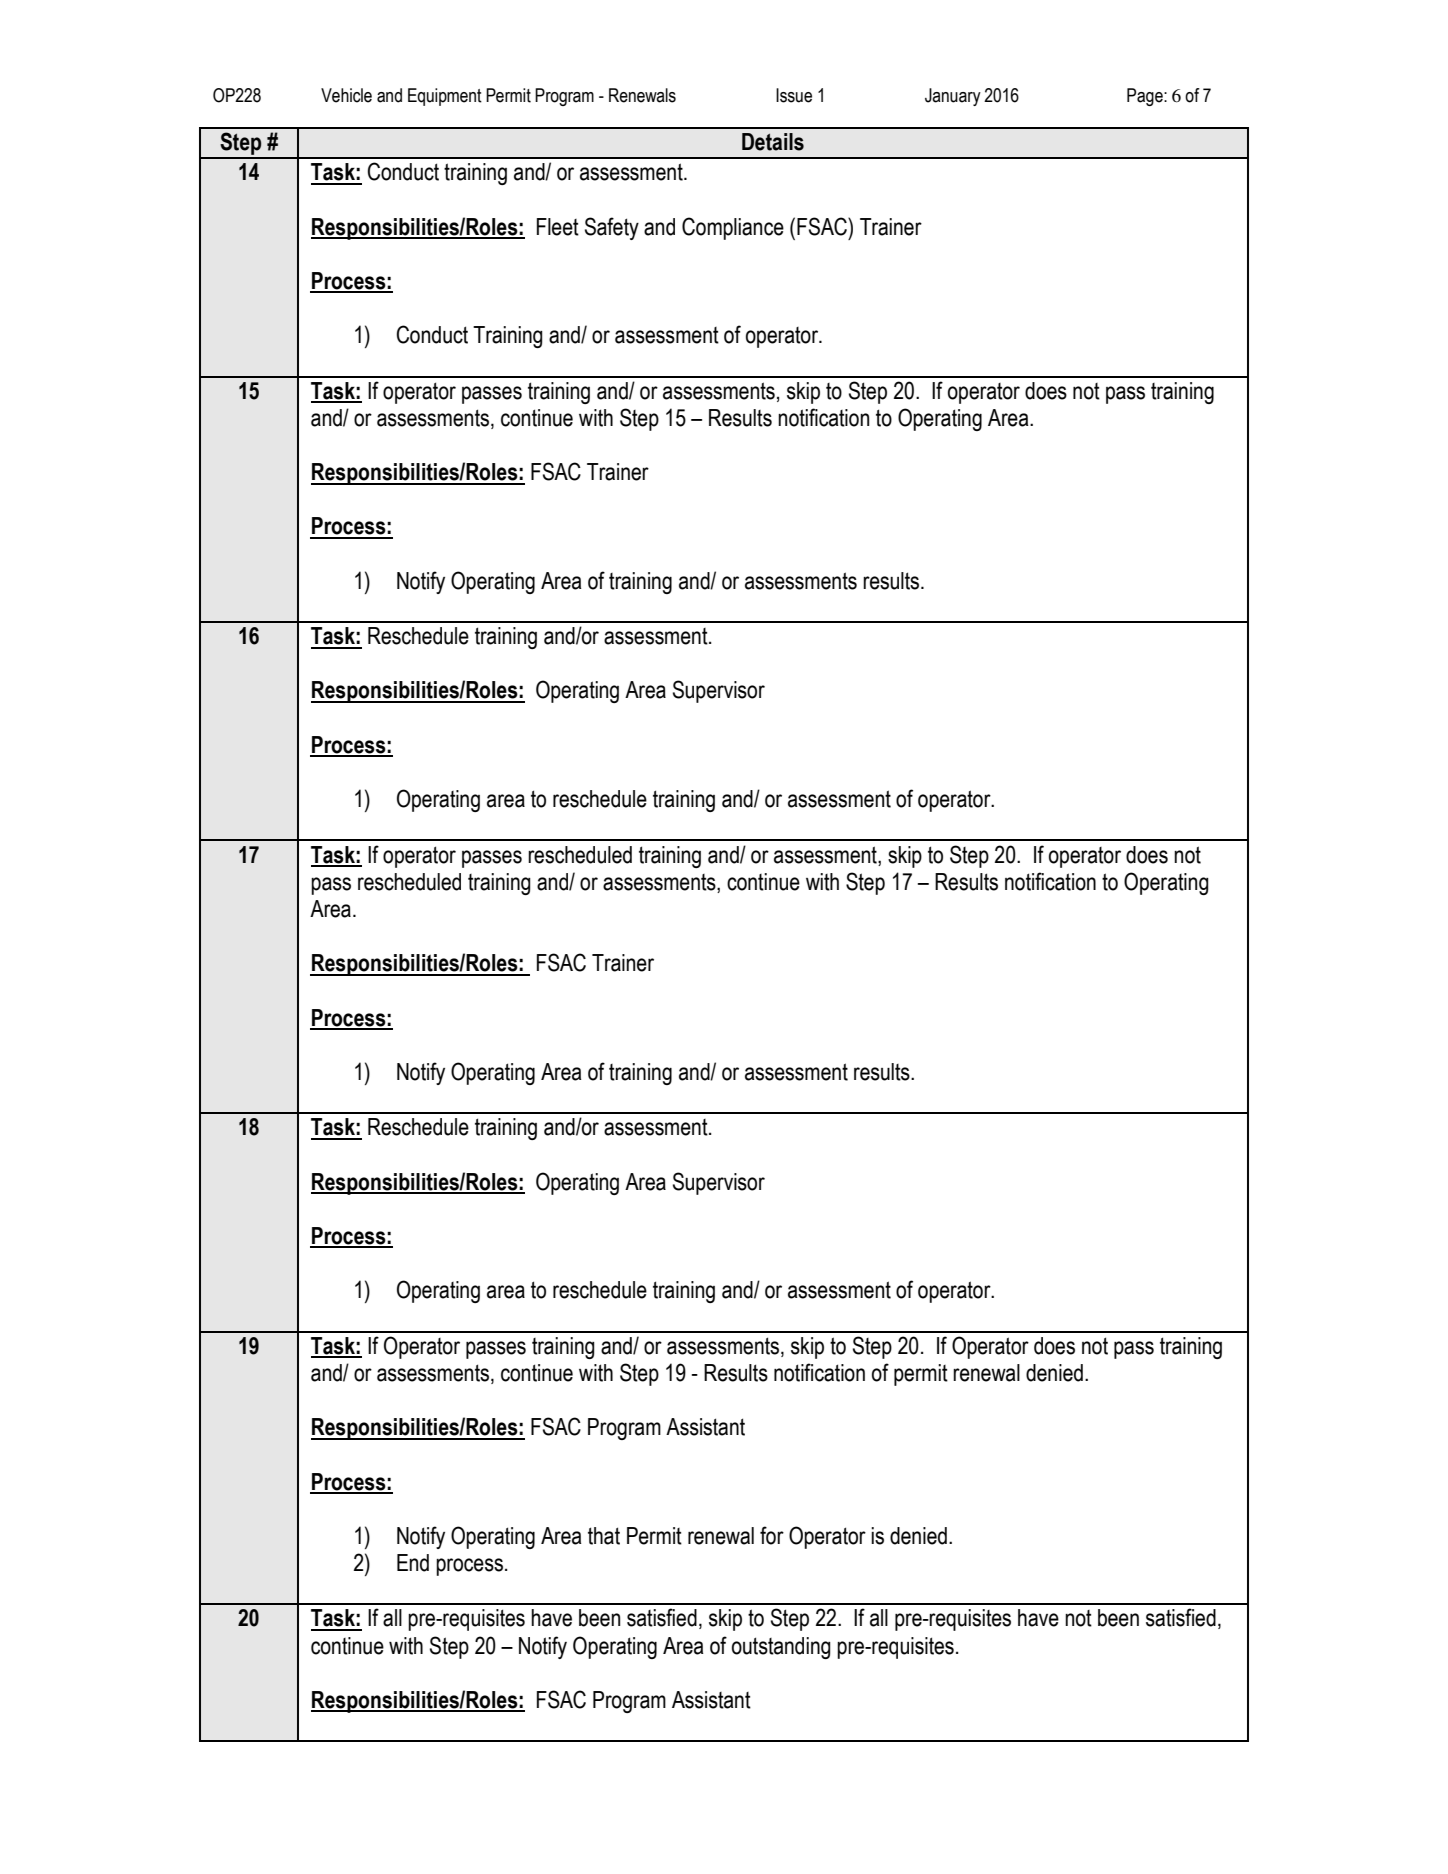  What do you see at coordinates (604, 1536) in the screenshot?
I see `that` at bounding box center [604, 1536].
